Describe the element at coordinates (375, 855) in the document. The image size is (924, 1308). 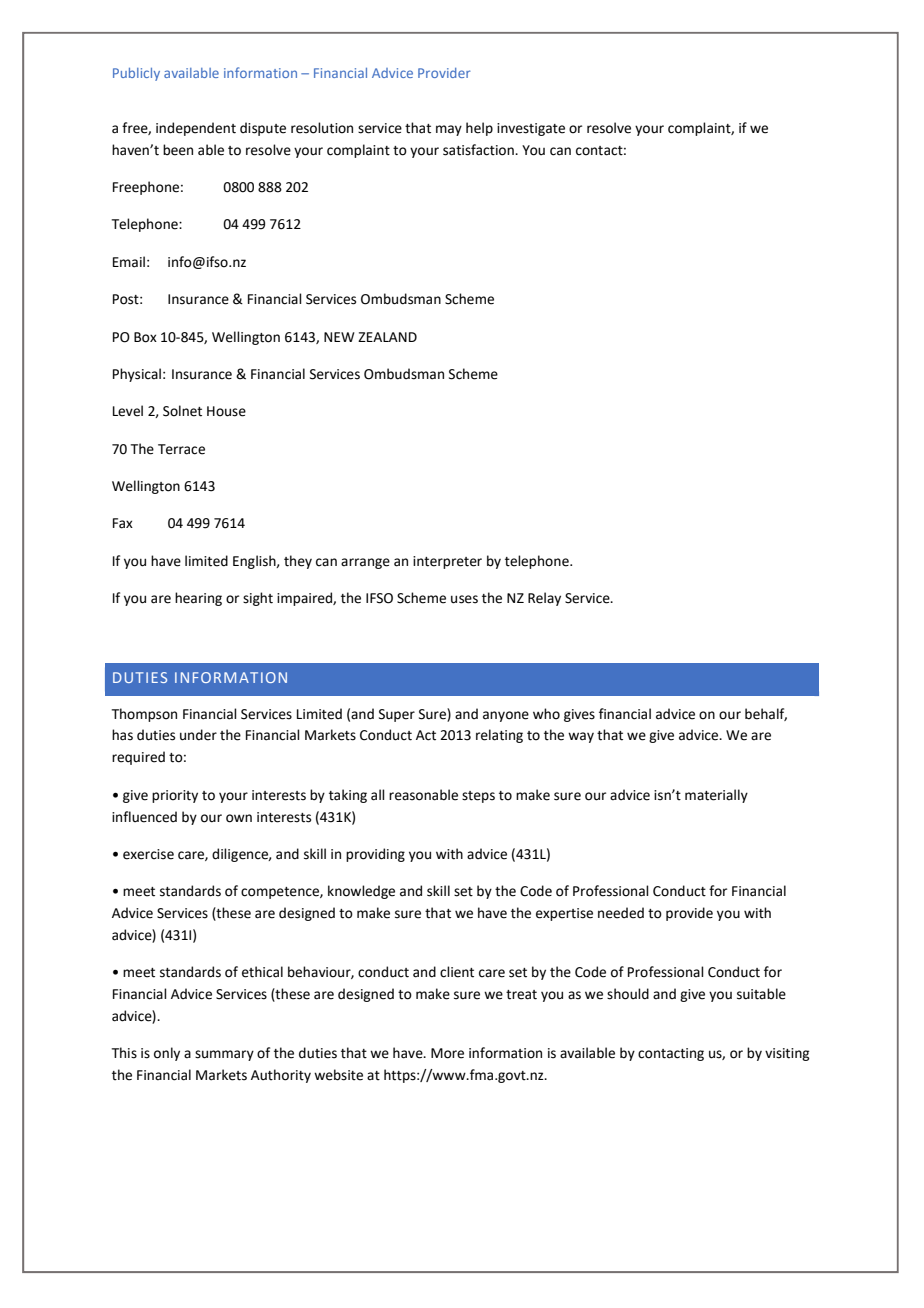
I see `providing` at that location.
